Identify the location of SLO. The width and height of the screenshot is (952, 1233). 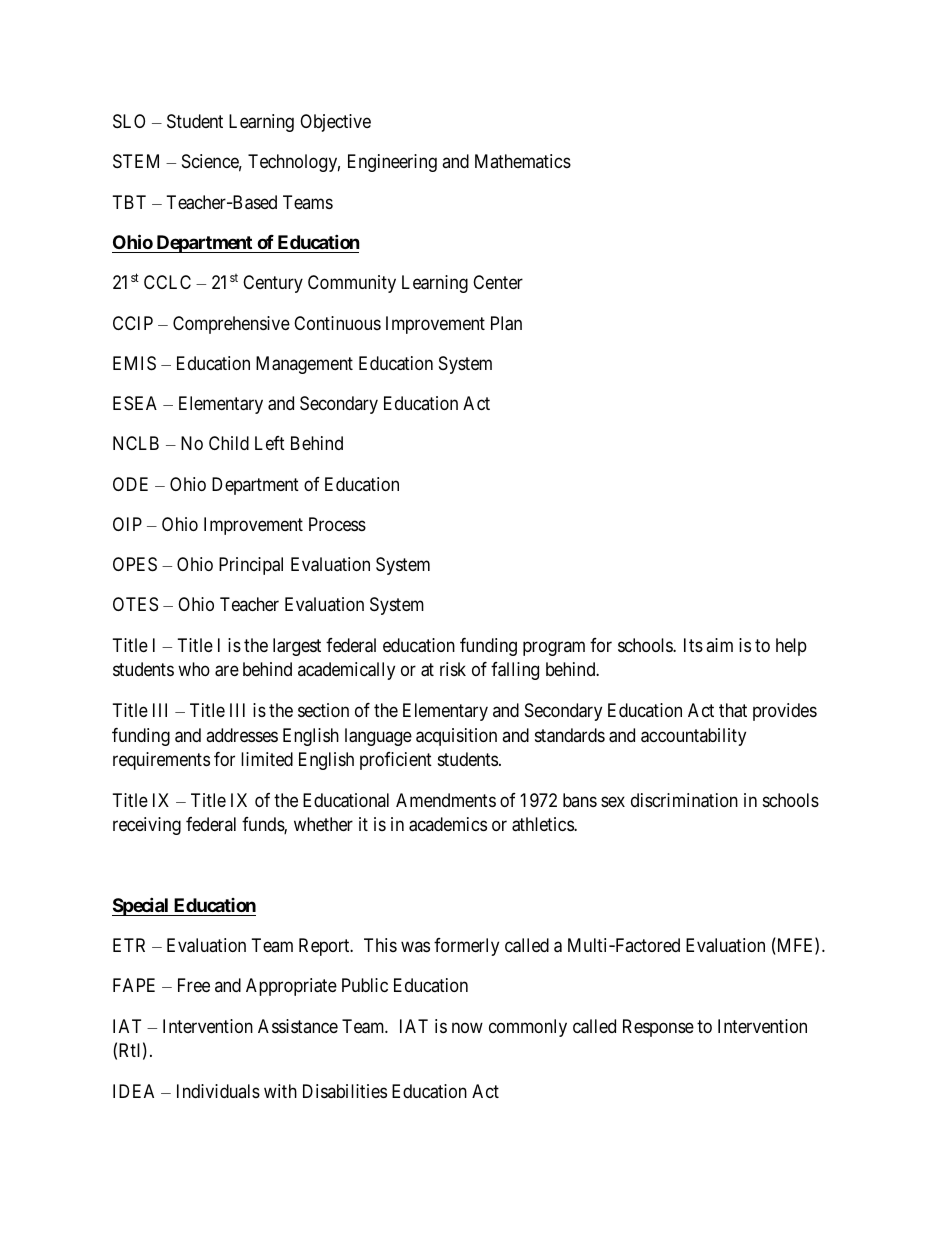
(129, 121).
